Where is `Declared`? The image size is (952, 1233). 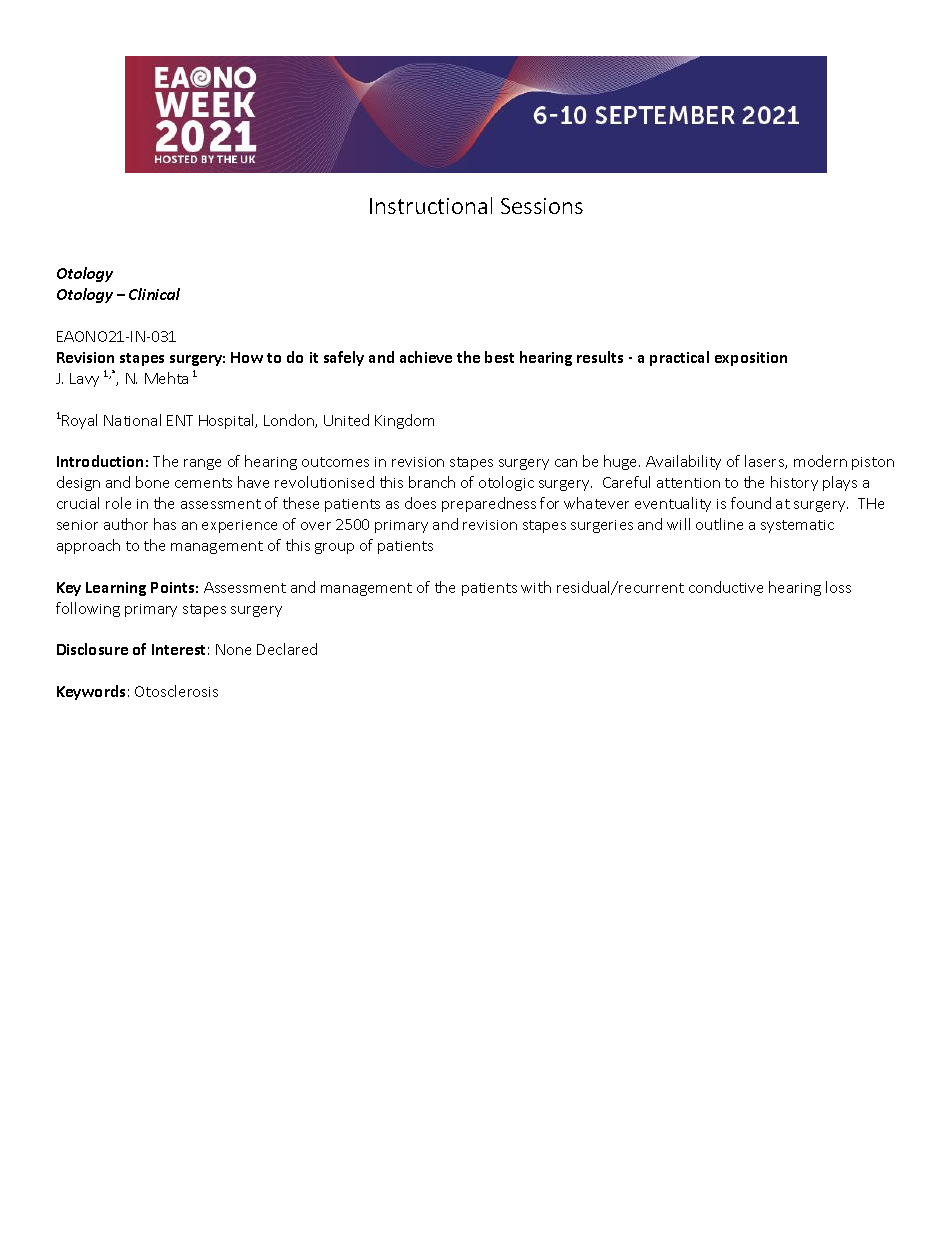 Declared is located at coordinates (287, 649).
